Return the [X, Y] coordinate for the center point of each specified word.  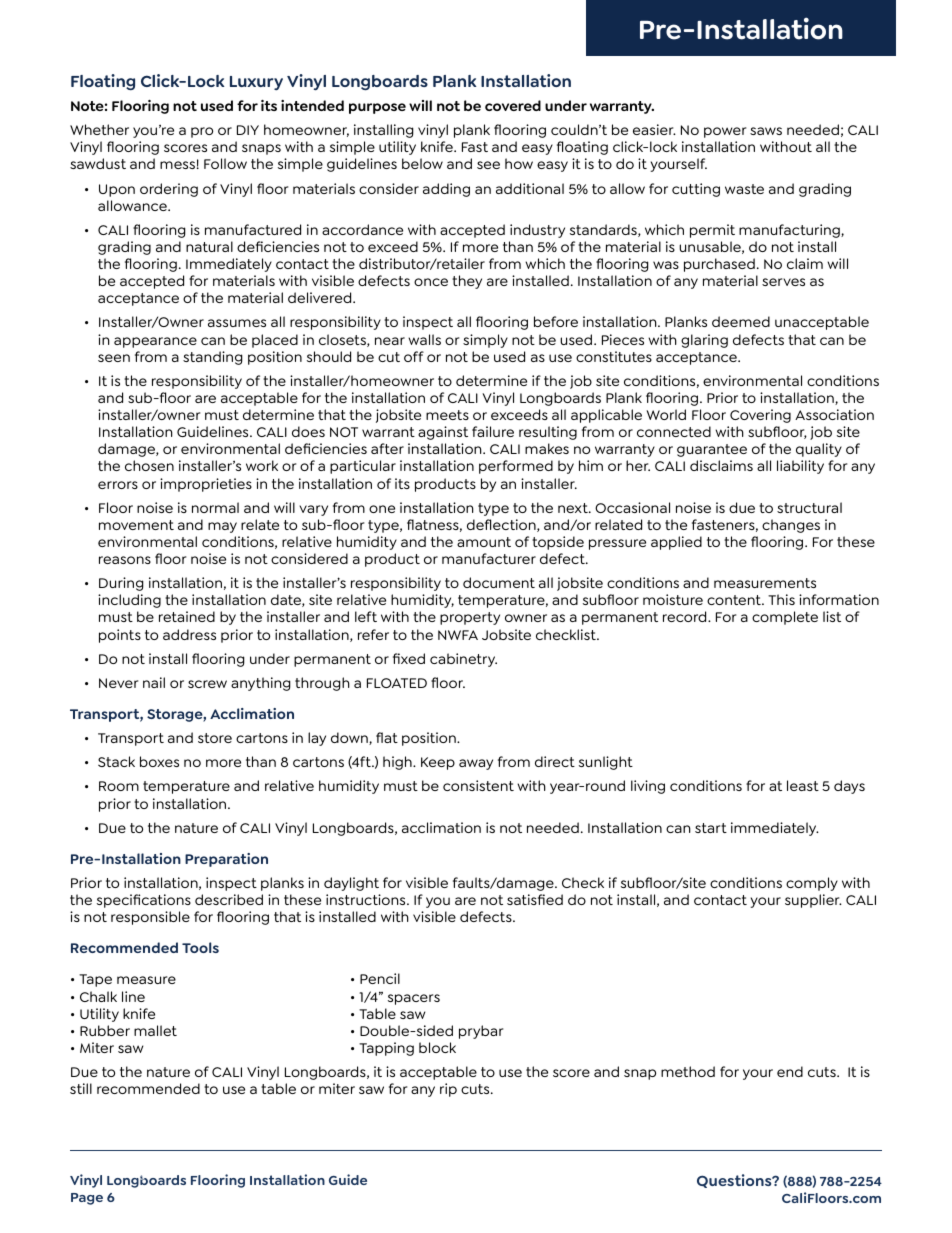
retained [187, 616]
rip [448, 1090]
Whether [99, 129]
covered [513, 105]
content [735, 600]
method [688, 1071]
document [499, 582]
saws [766, 131]
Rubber [105, 1030]
